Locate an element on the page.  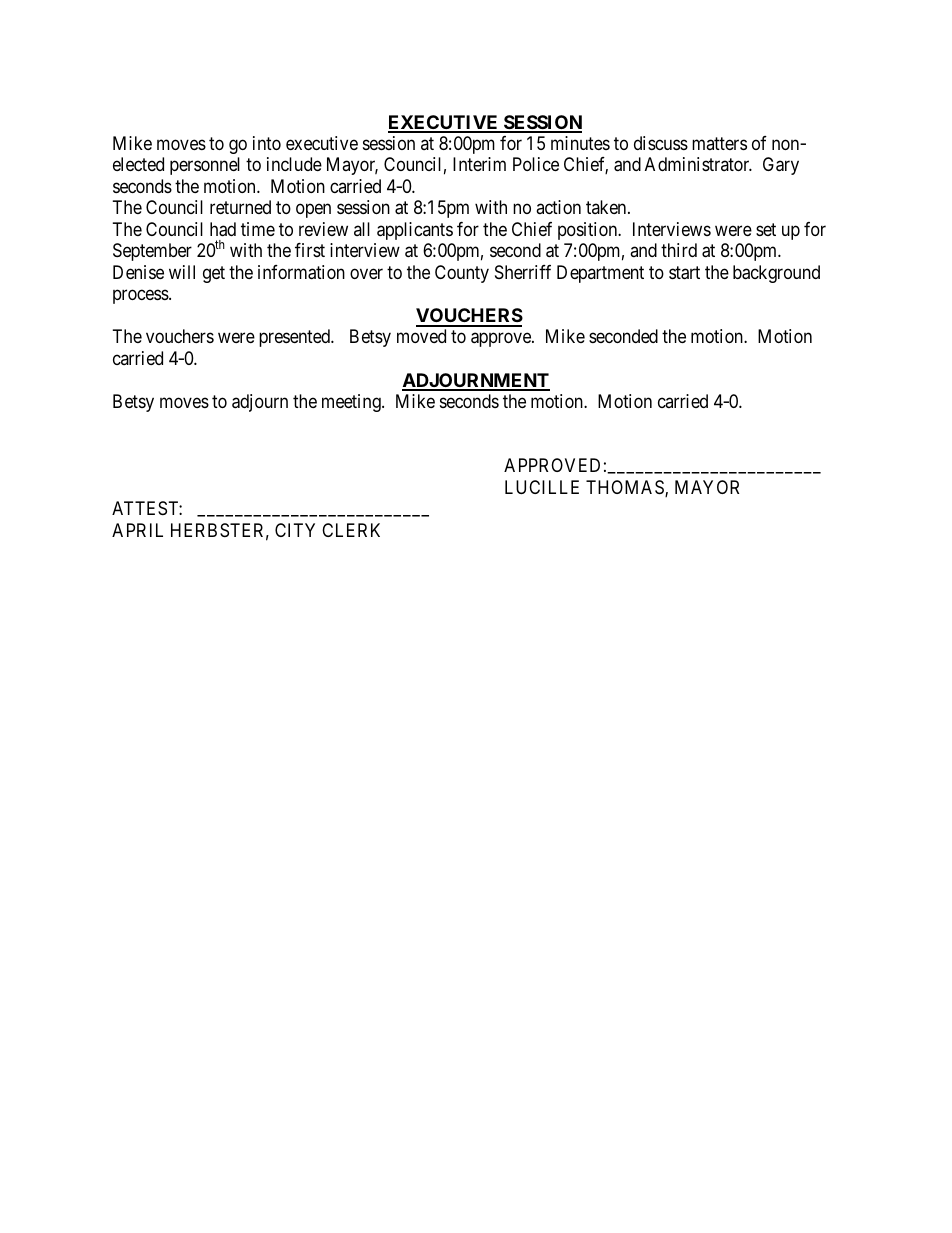
moved is located at coordinates (421, 336).
